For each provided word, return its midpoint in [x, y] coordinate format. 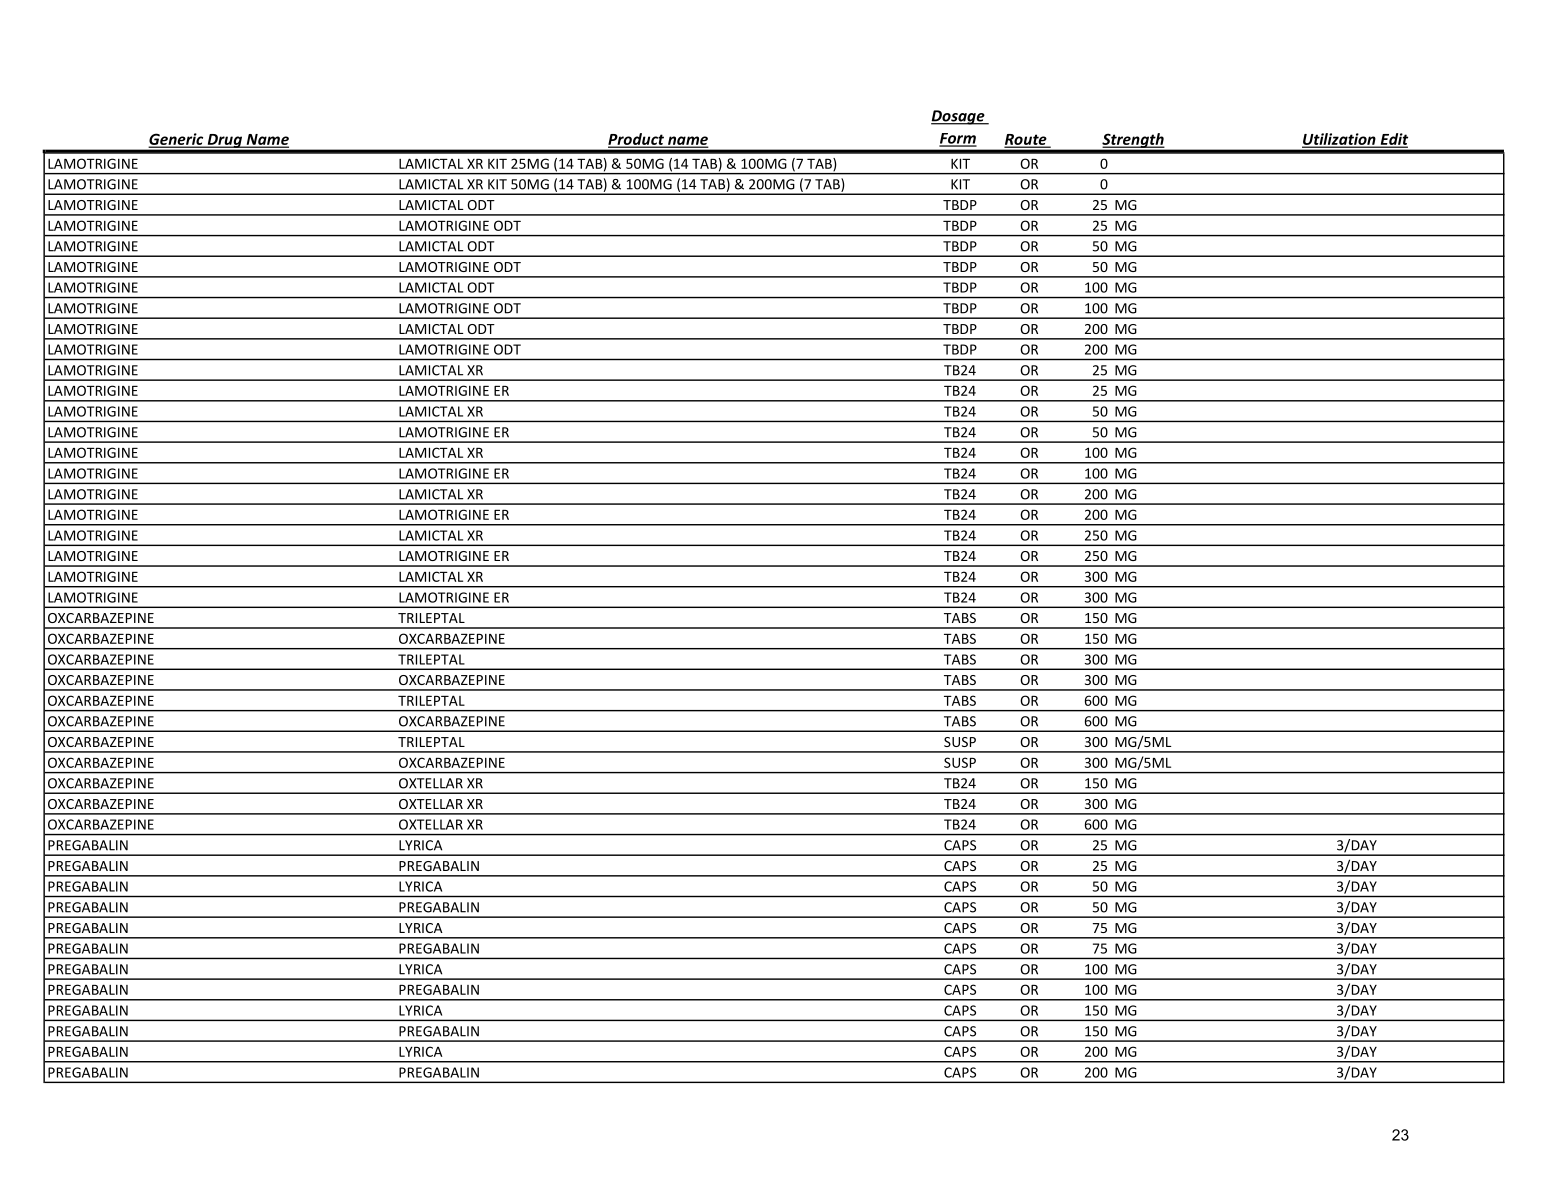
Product [637, 140]
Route [1026, 140]
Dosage [959, 117]
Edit [1393, 140]
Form [958, 139]
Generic [177, 140]
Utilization [1340, 140]
